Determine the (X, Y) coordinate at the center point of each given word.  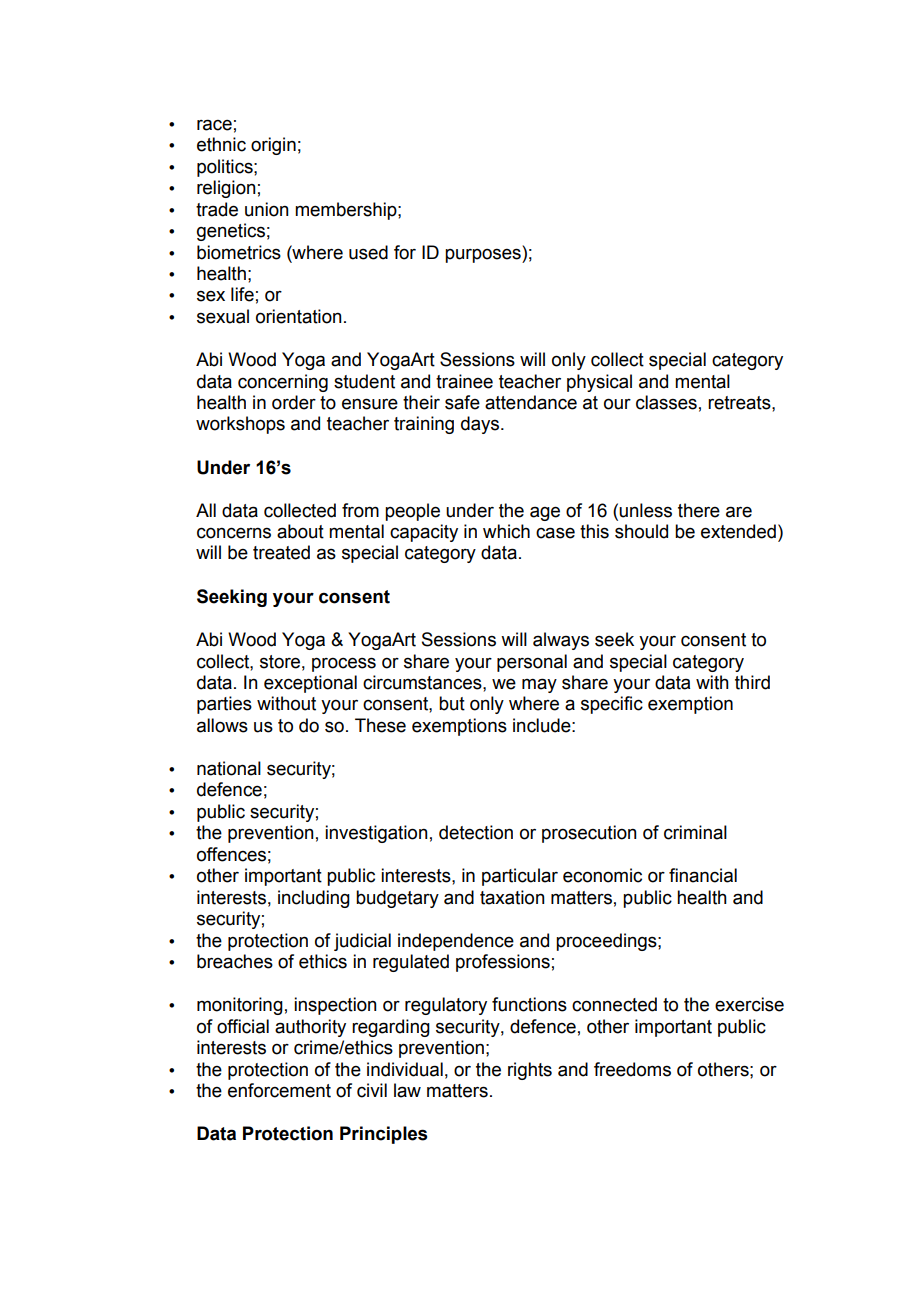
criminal (695, 832)
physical (599, 383)
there (699, 510)
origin (273, 146)
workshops (240, 425)
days (481, 425)
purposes (484, 255)
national (229, 768)
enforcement (279, 1090)
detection (476, 832)
